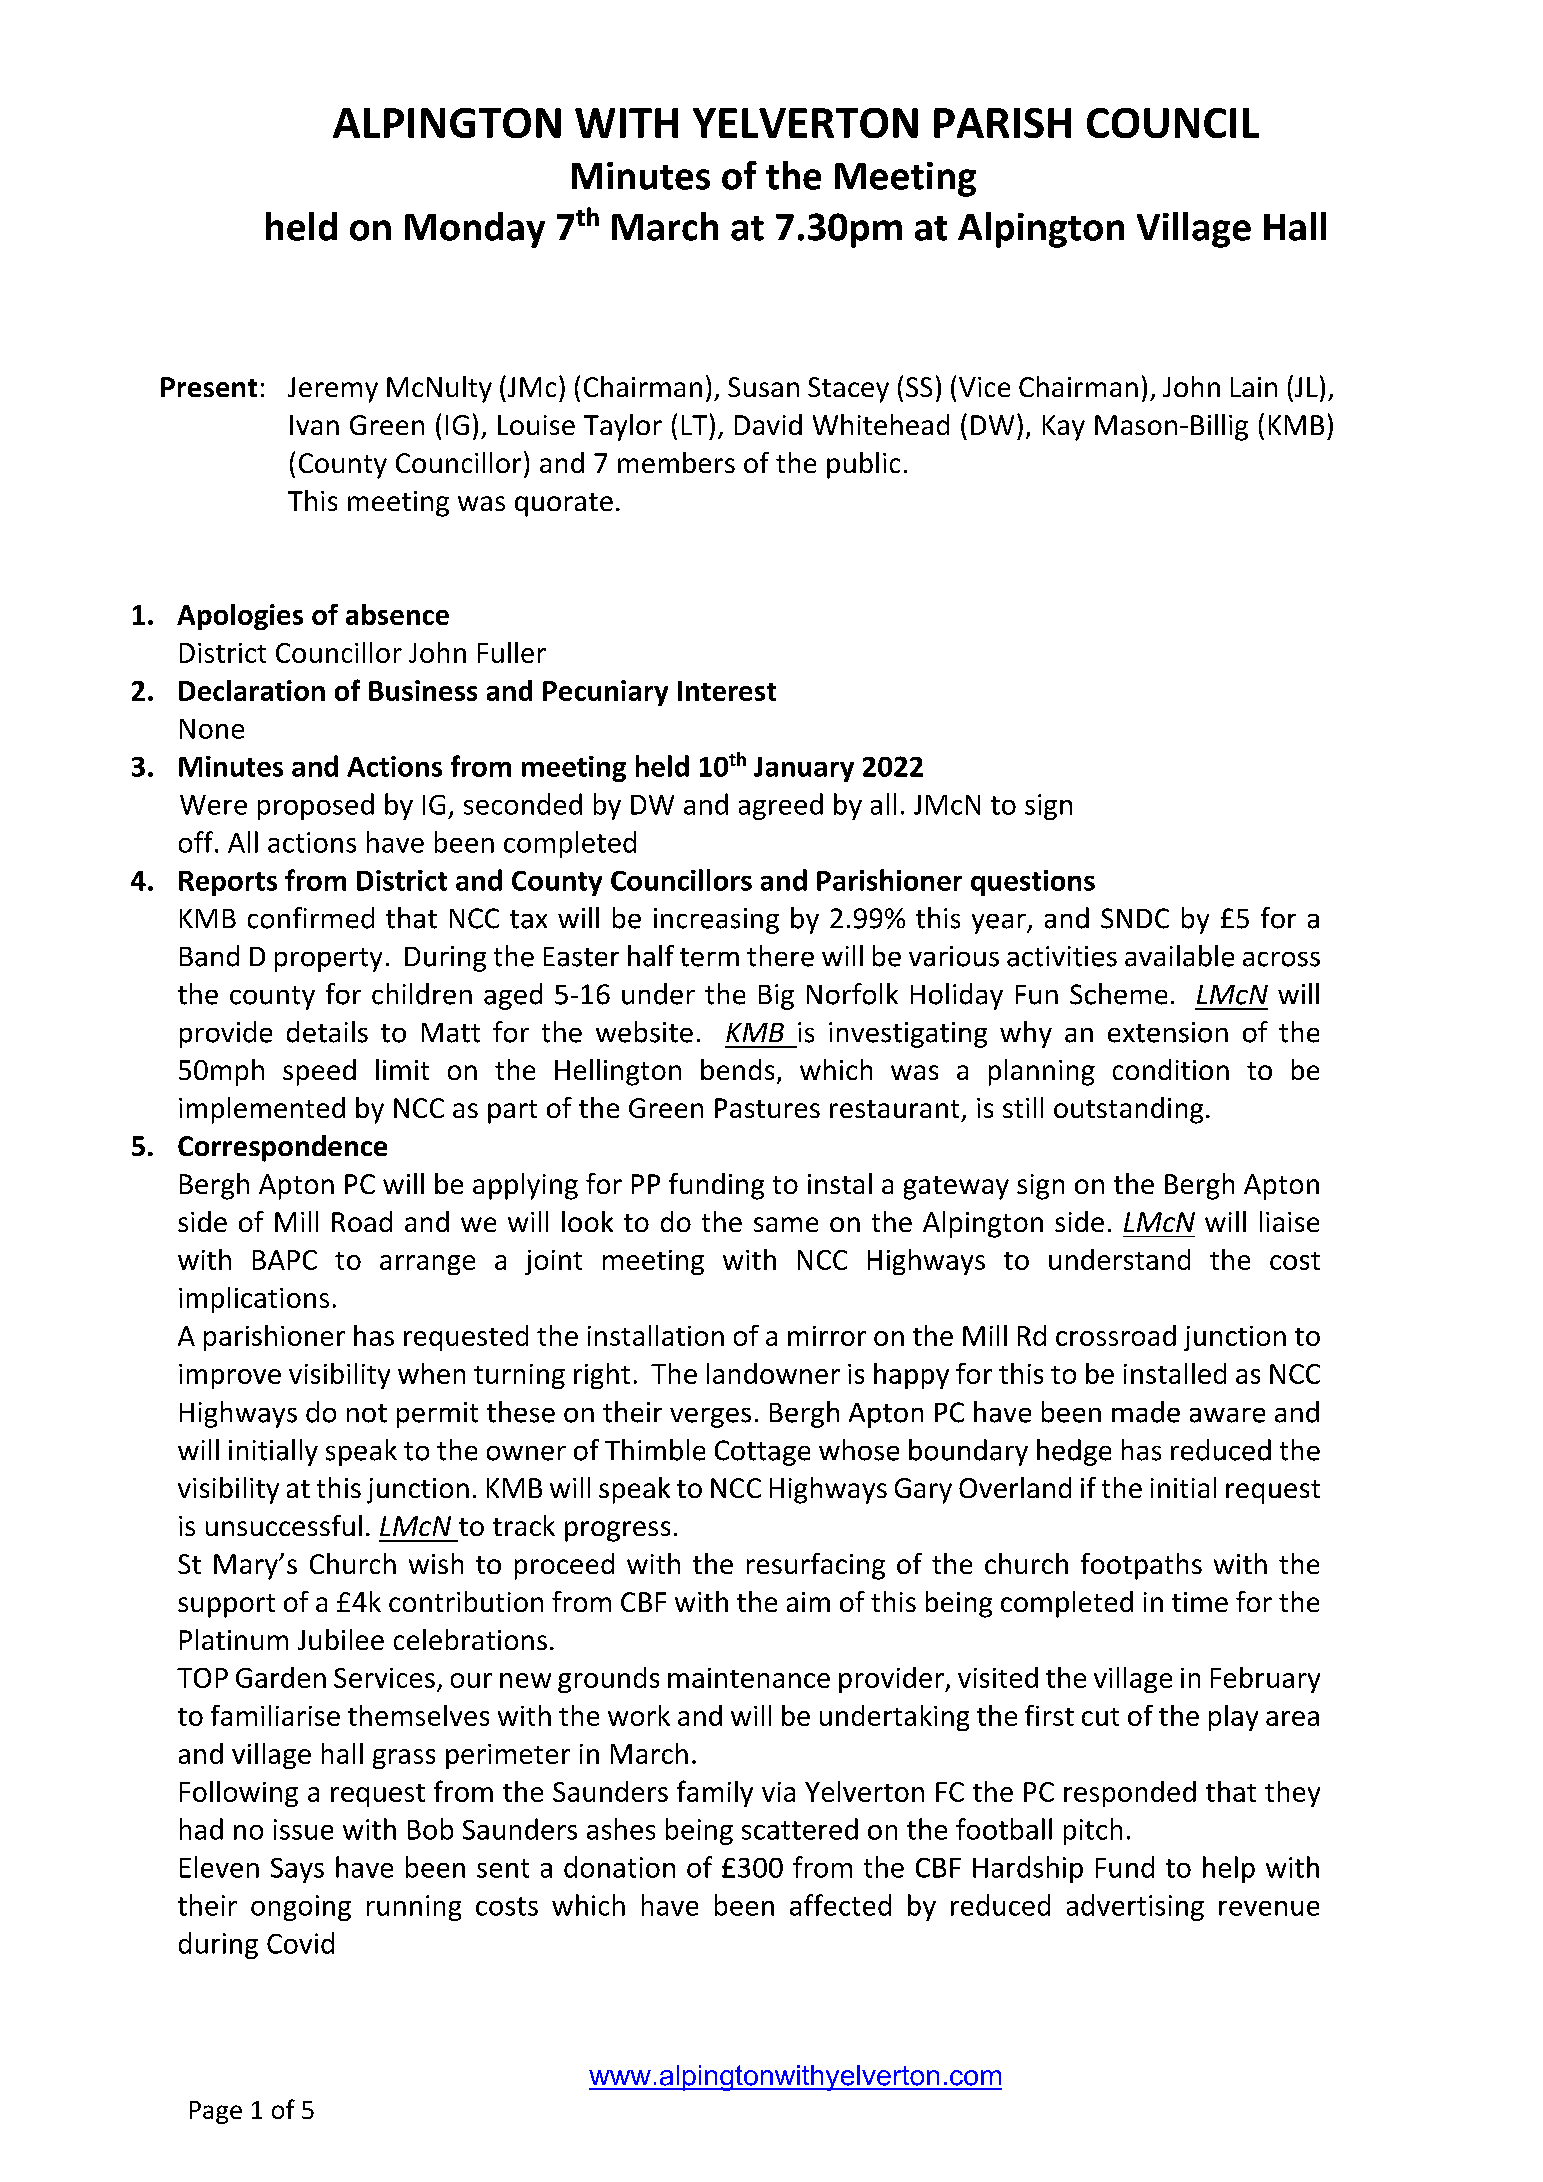  I want to click on made, so click(1146, 1412).
